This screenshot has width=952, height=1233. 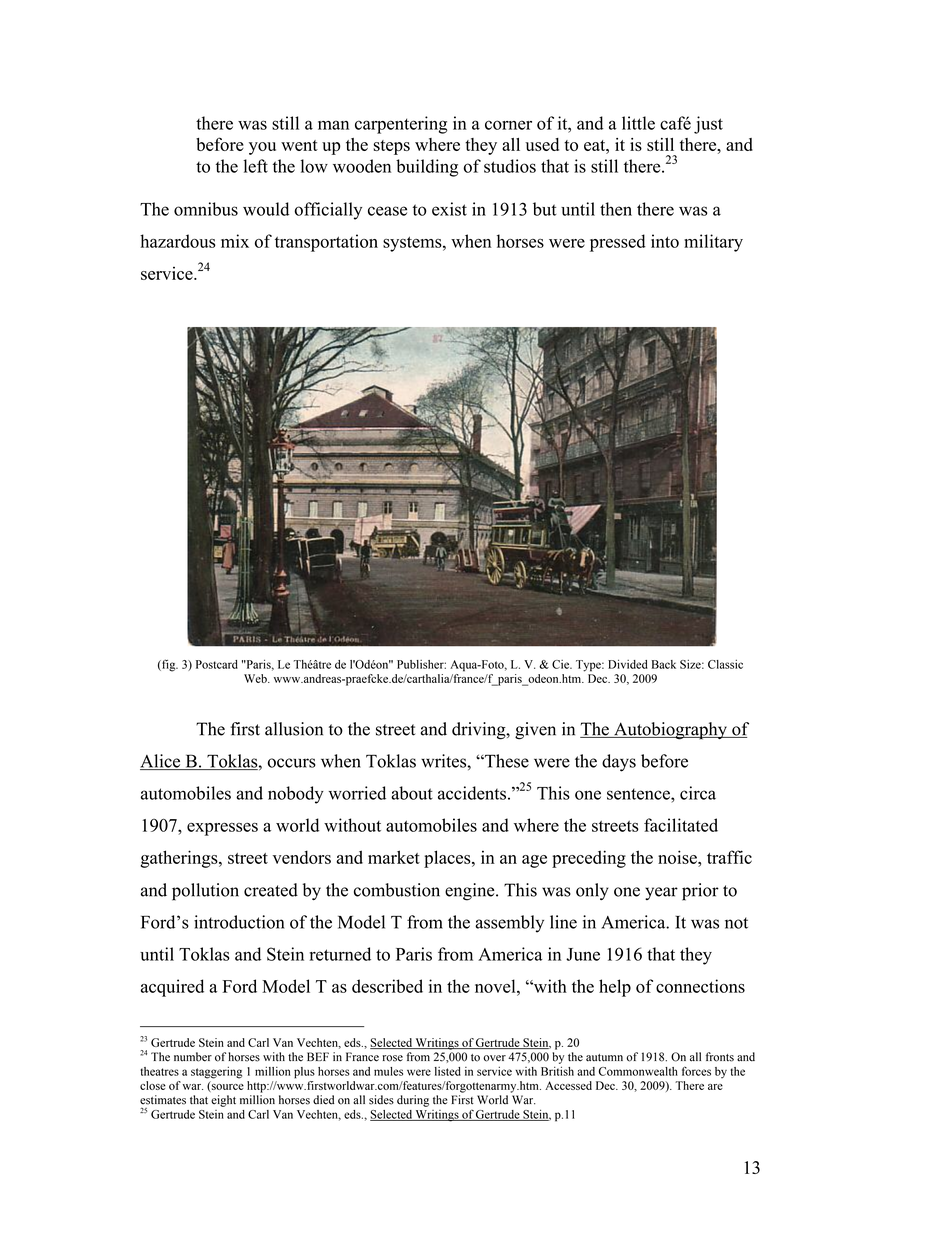 I want to click on staggering, so click(x=216, y=1073).
